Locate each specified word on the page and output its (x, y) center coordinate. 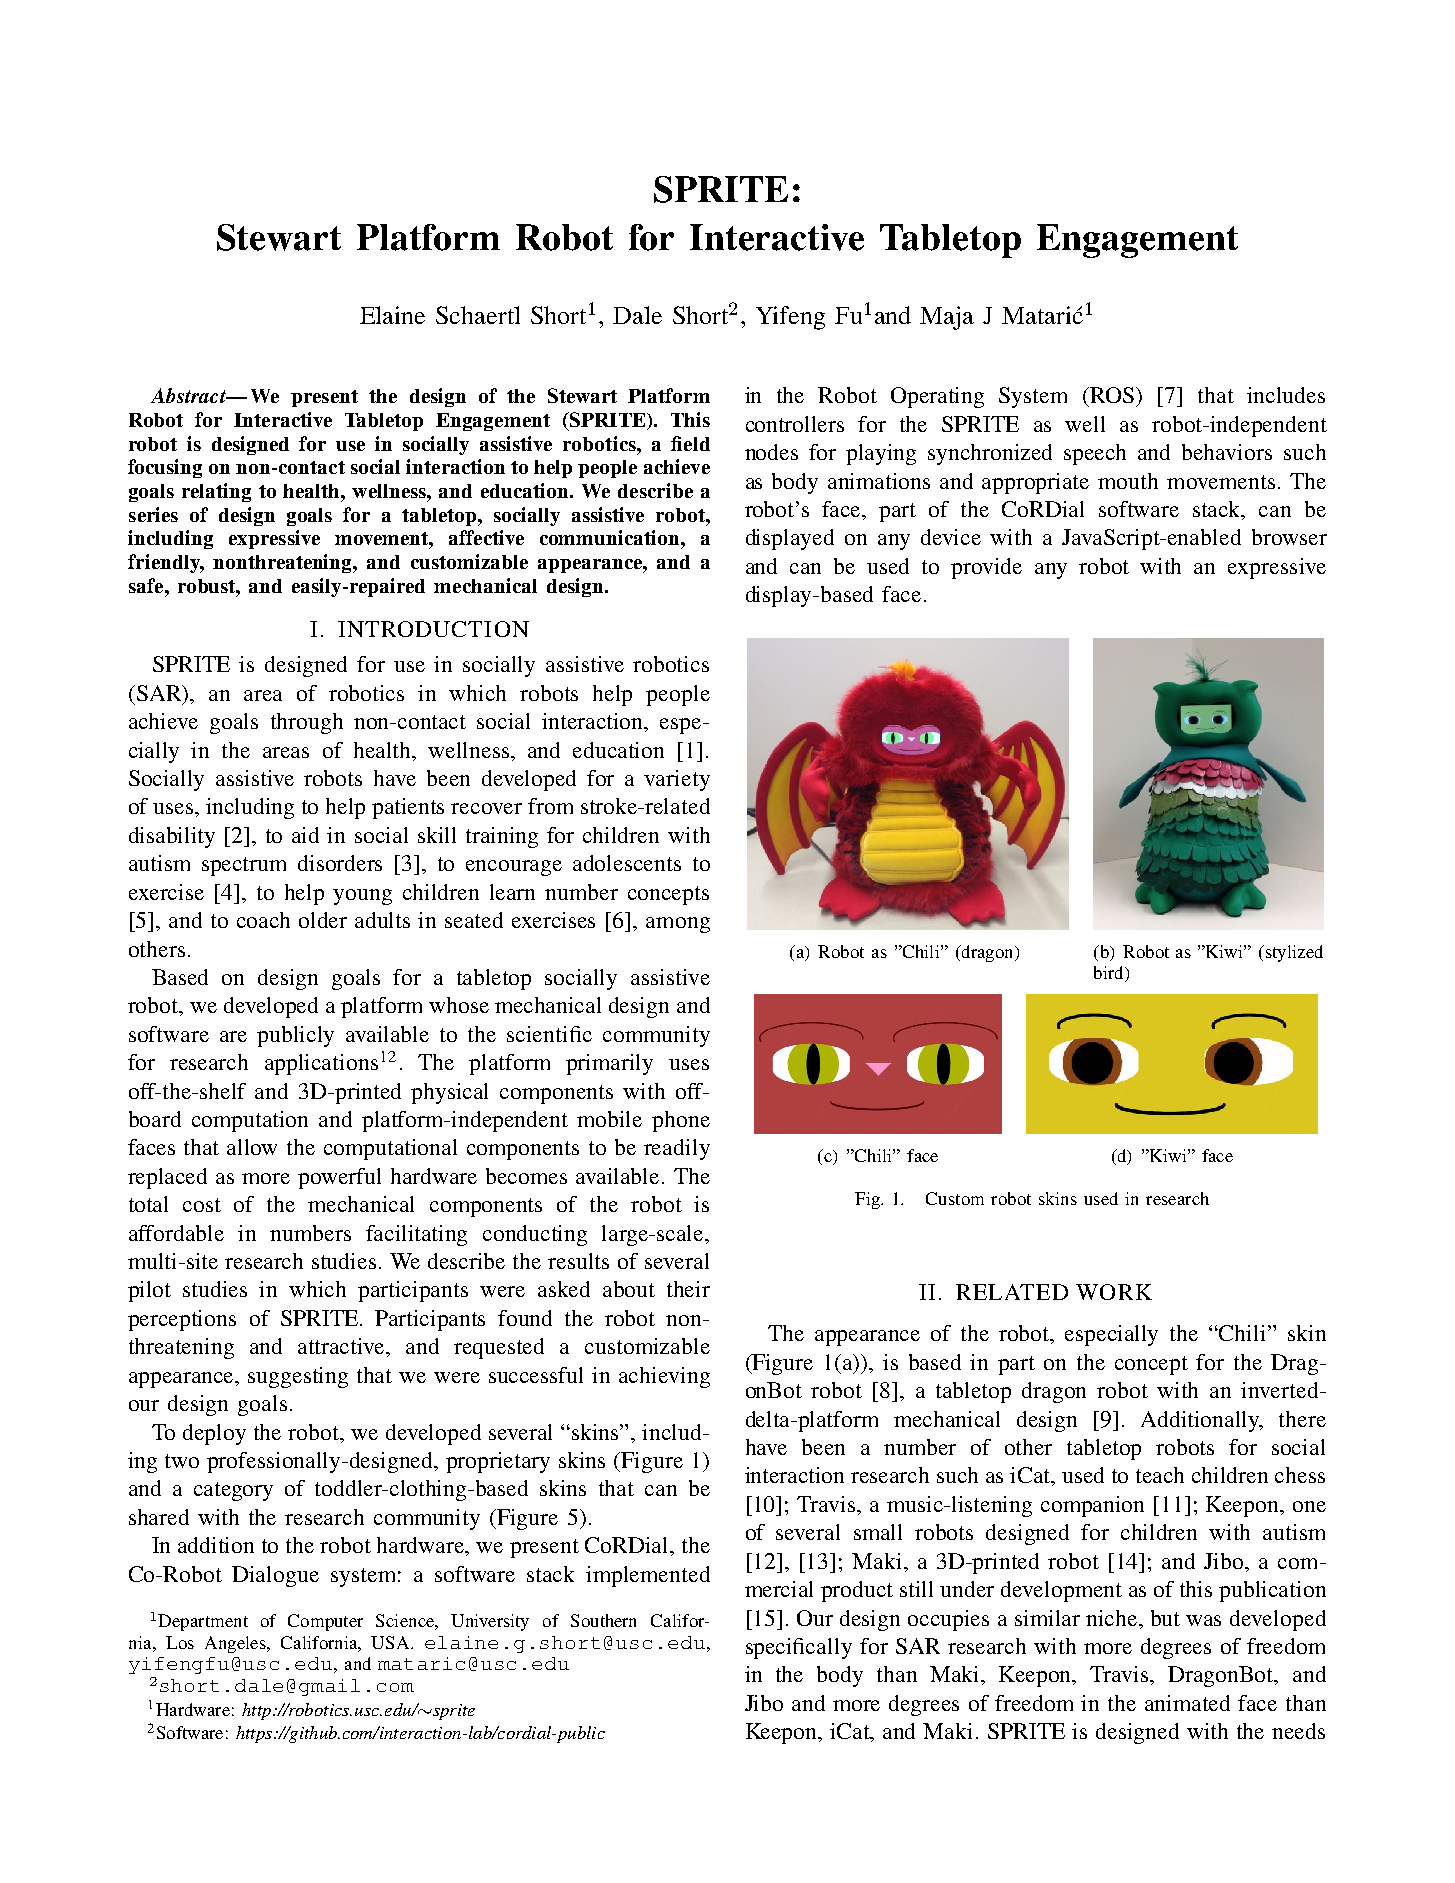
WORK (1114, 1292)
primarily (609, 1064)
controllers (795, 424)
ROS (1112, 395)
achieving (664, 1377)
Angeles (236, 1644)
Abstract (189, 395)
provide (986, 568)
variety (677, 780)
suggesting (298, 1377)
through (307, 723)
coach (263, 920)
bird (1110, 974)
